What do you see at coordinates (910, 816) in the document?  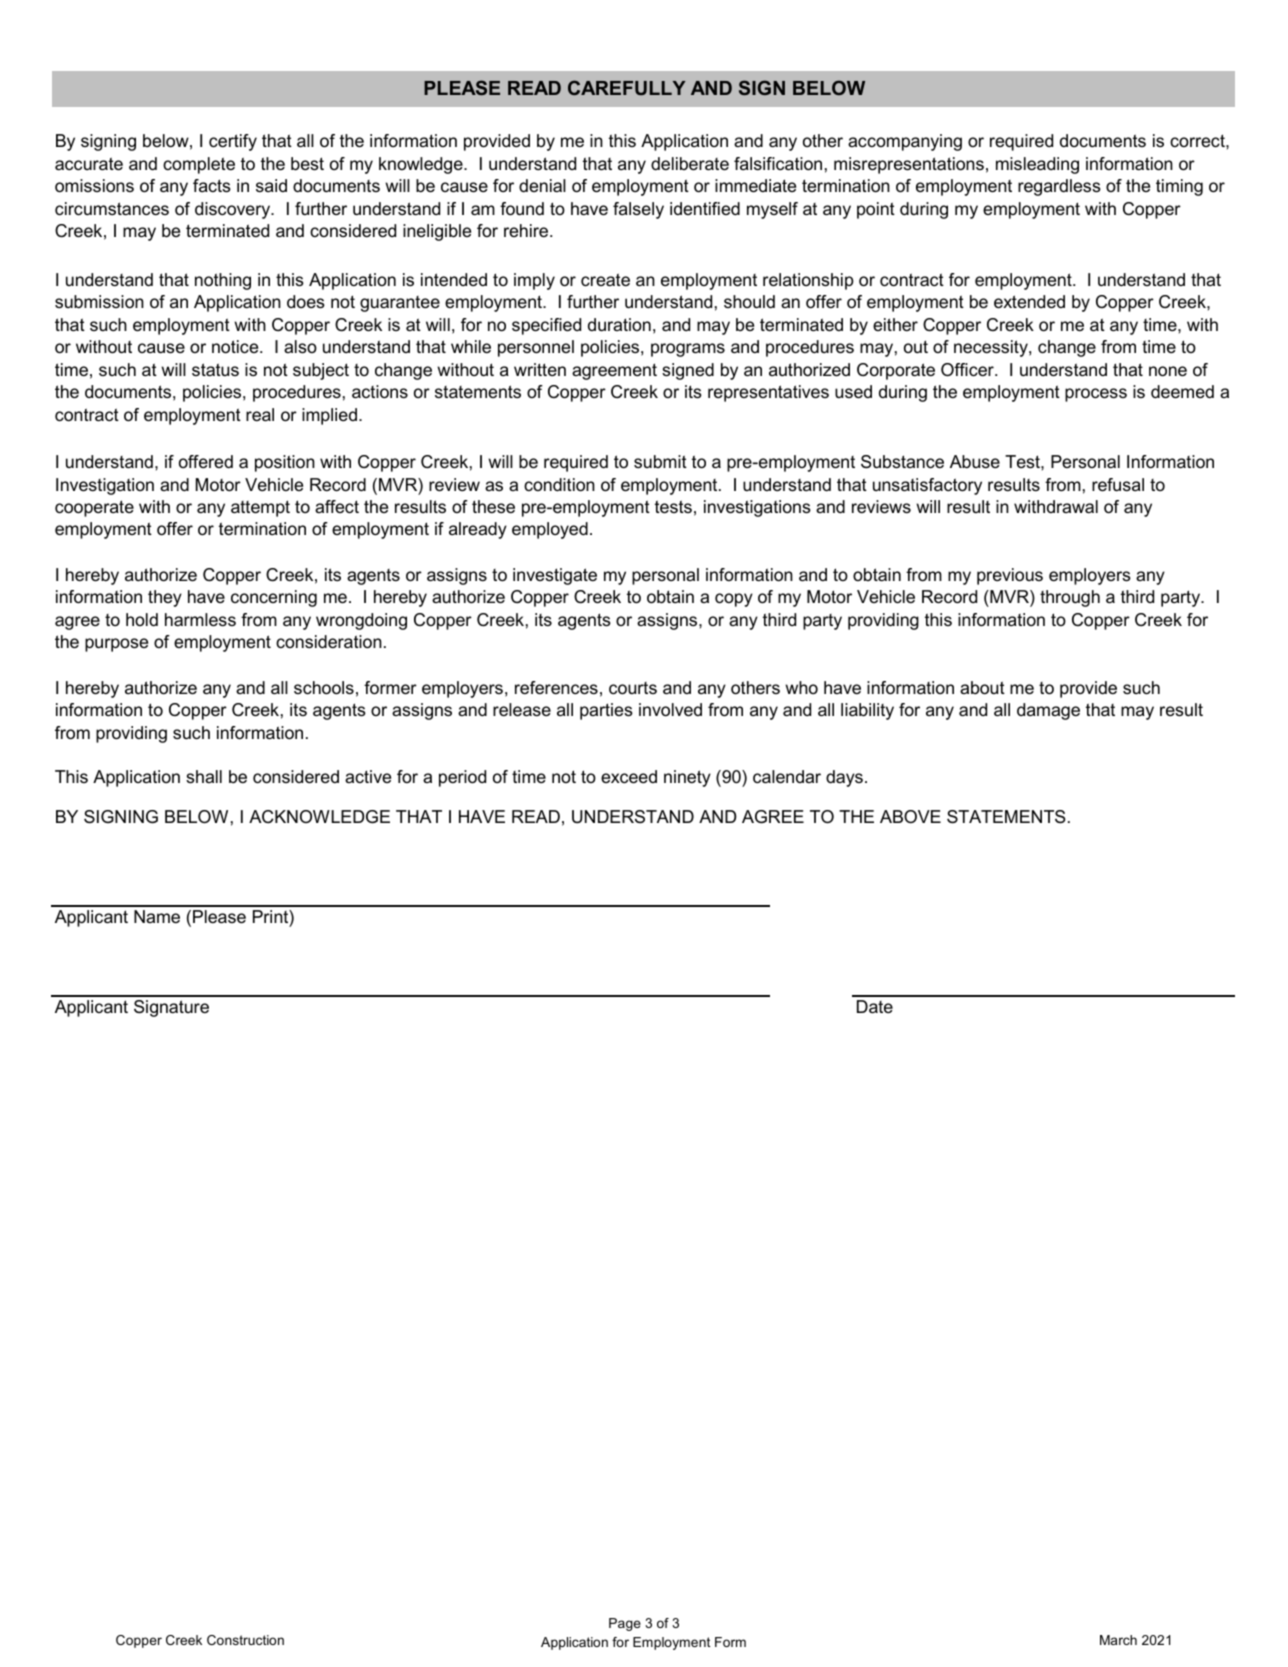 I see `ABOVE` at bounding box center [910, 816].
